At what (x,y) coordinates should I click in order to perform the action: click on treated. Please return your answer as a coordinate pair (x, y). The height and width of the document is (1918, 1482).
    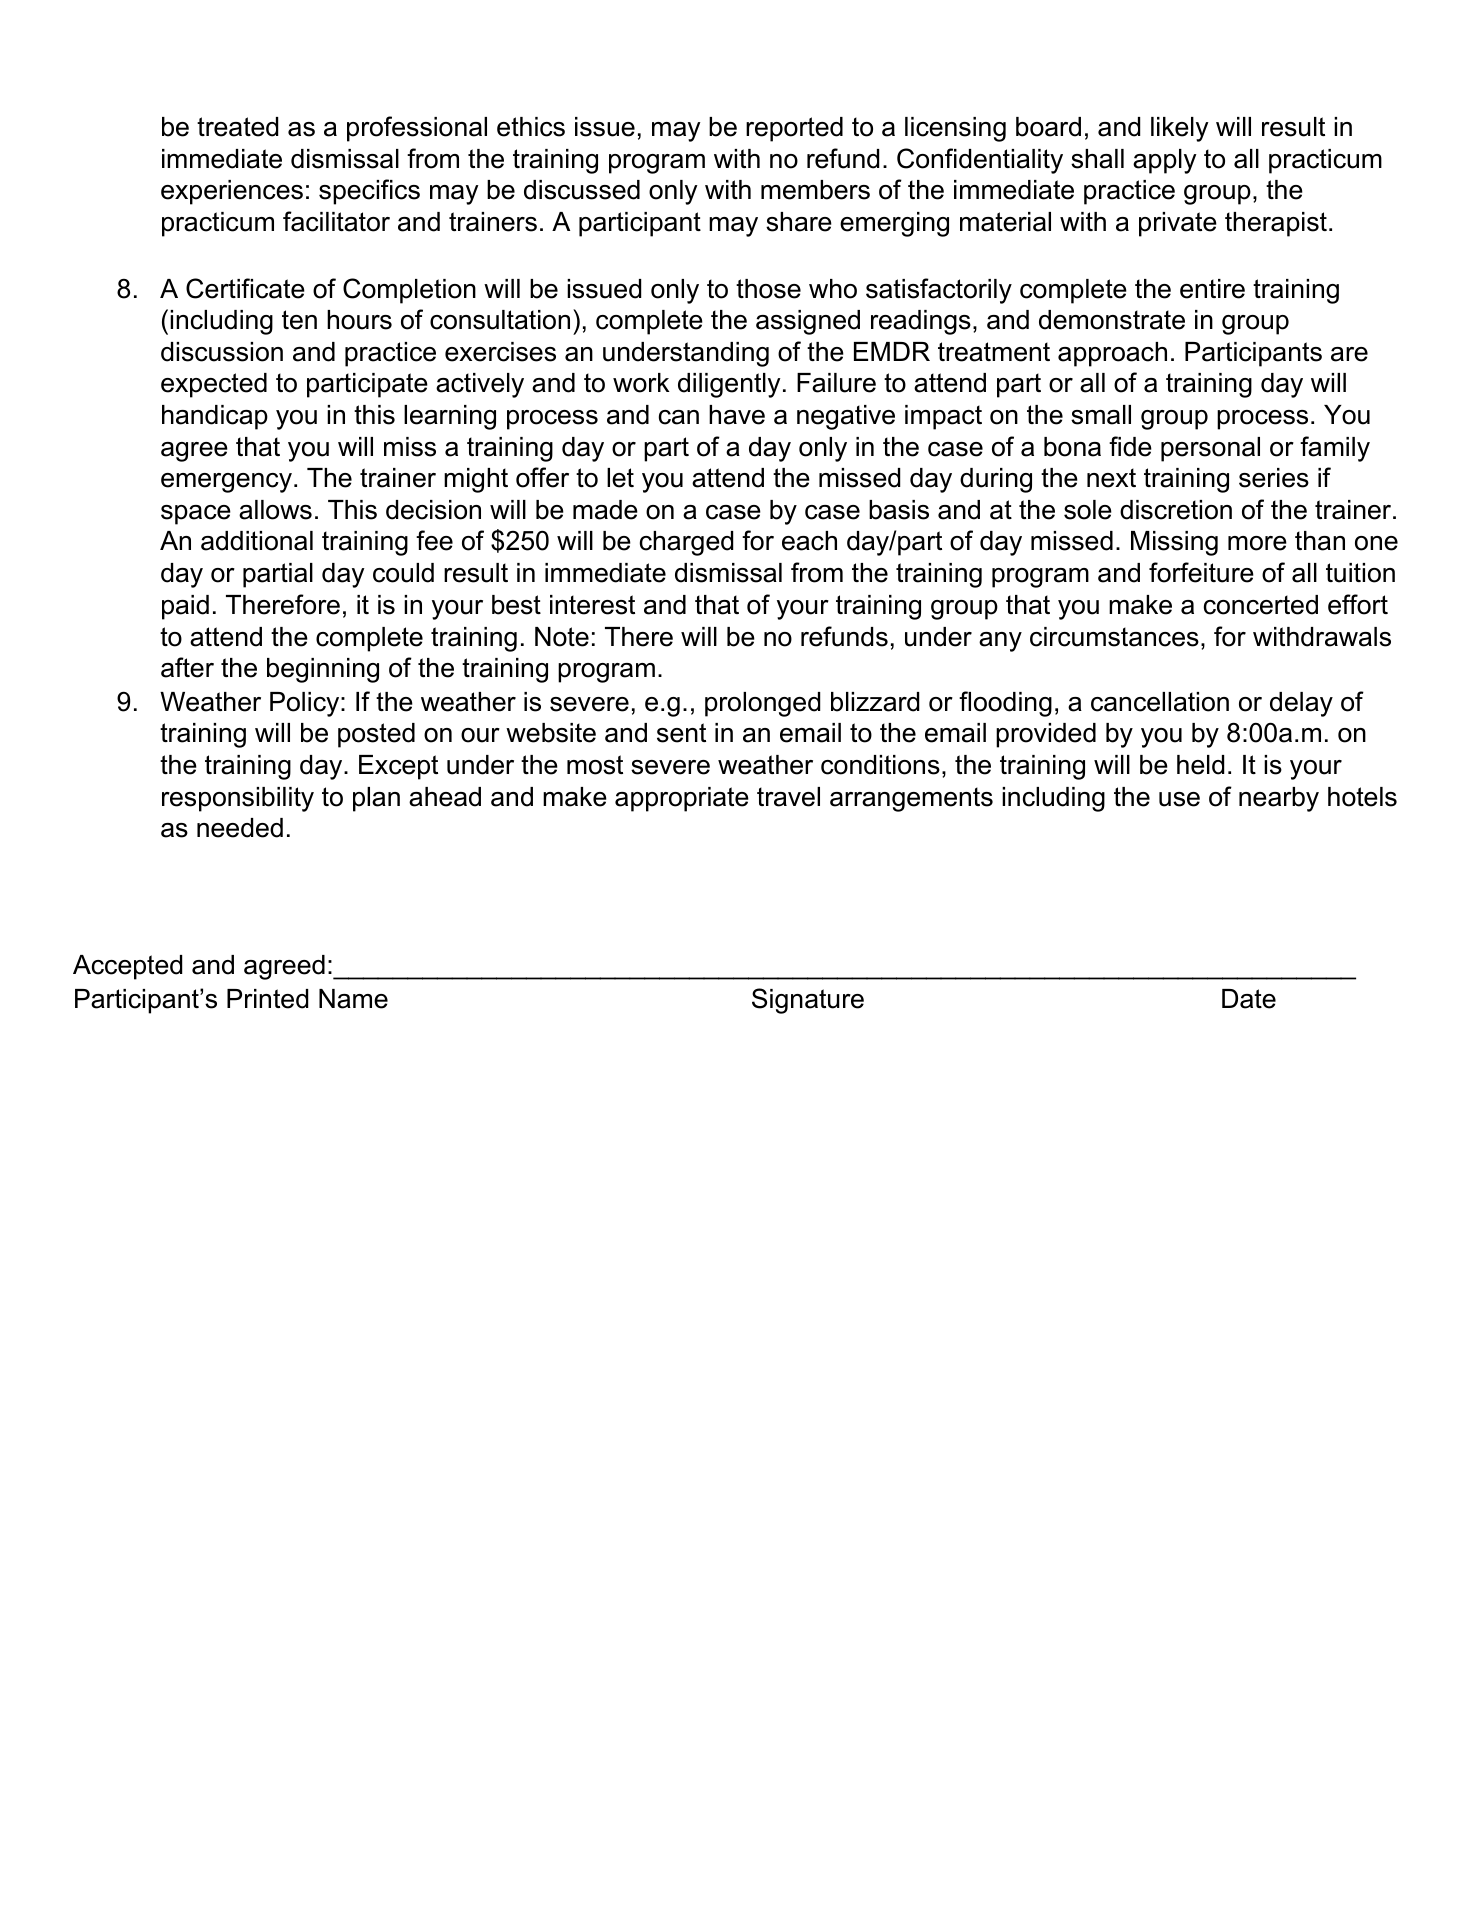
    Looking at the image, I should click on (237, 127).
